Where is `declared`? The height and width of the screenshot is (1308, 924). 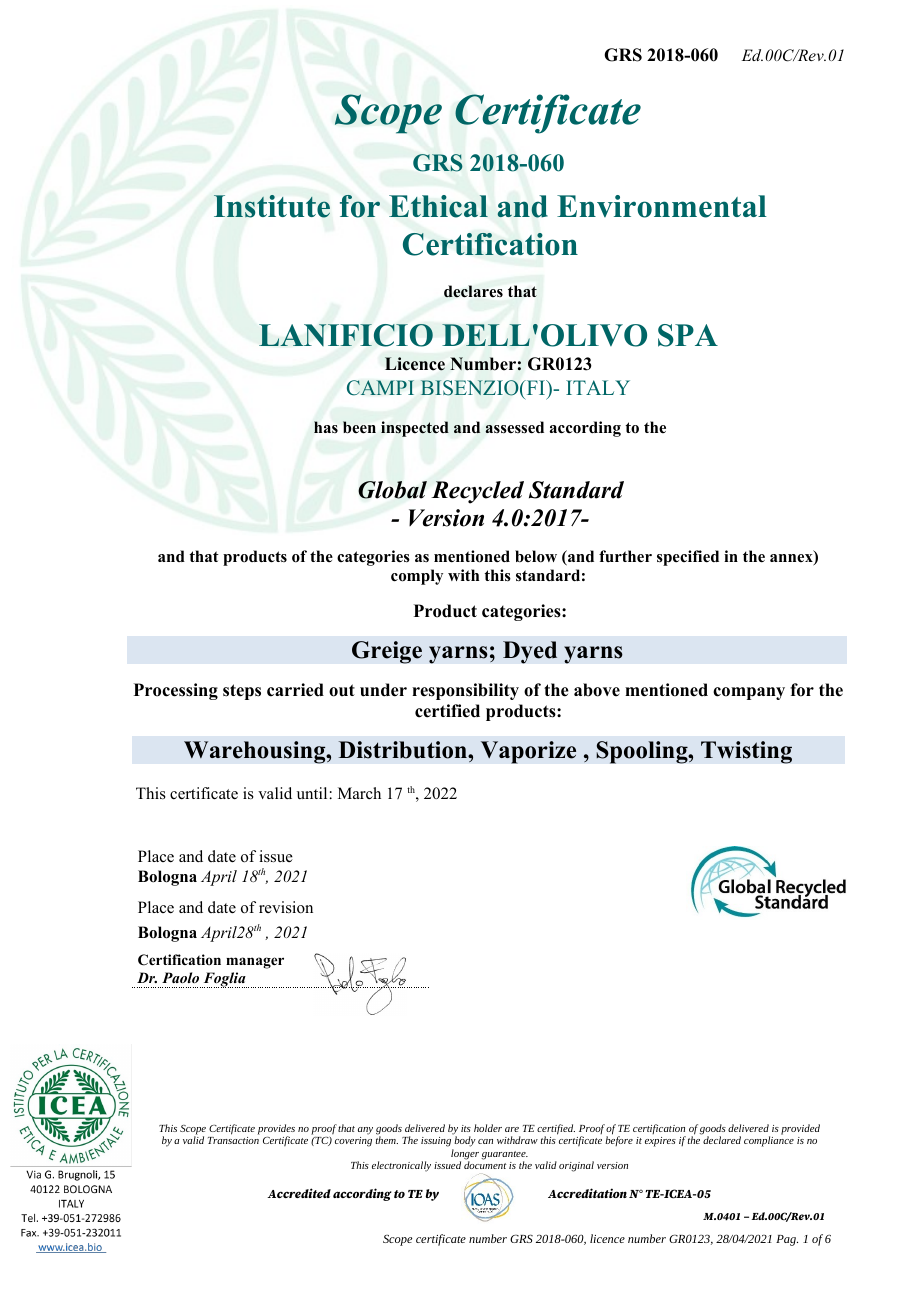 declared is located at coordinates (722, 1140).
